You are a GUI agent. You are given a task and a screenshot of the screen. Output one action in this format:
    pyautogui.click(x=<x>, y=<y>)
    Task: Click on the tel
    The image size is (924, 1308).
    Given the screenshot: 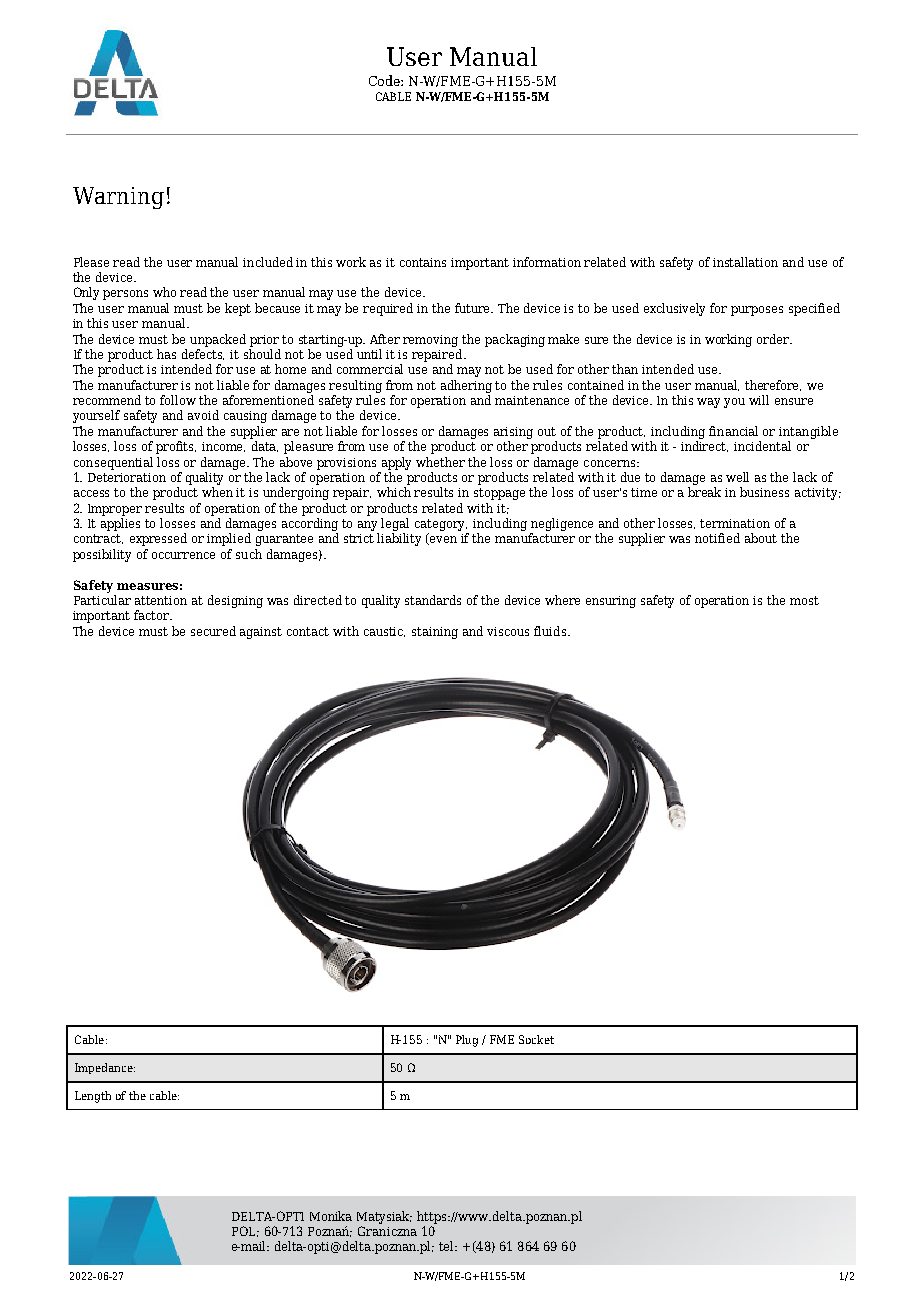 What is the action you would take?
    pyautogui.click(x=448, y=1246)
